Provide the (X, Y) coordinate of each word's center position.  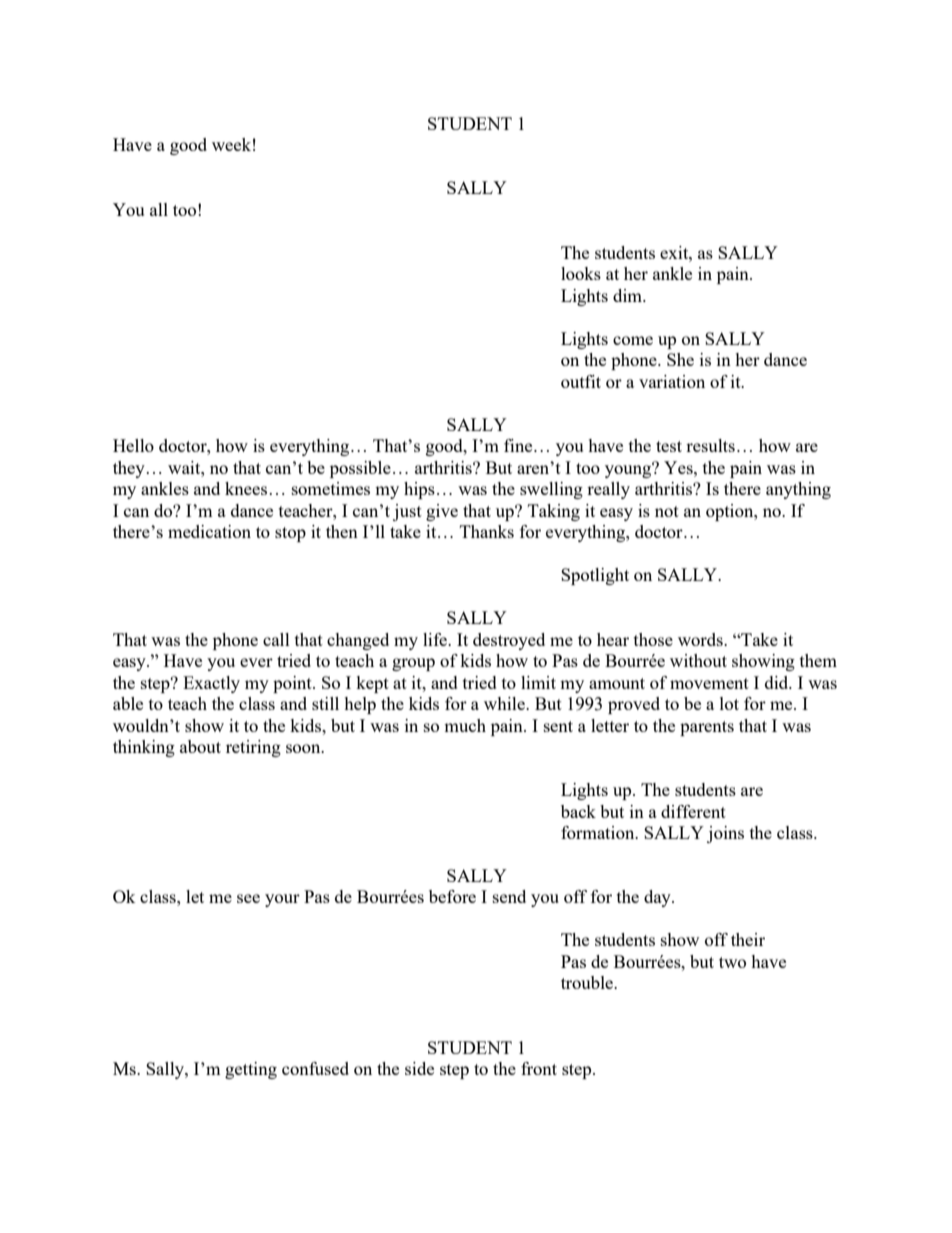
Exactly (211, 684)
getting (251, 1070)
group (413, 664)
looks (581, 273)
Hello (133, 445)
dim (629, 295)
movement (709, 683)
